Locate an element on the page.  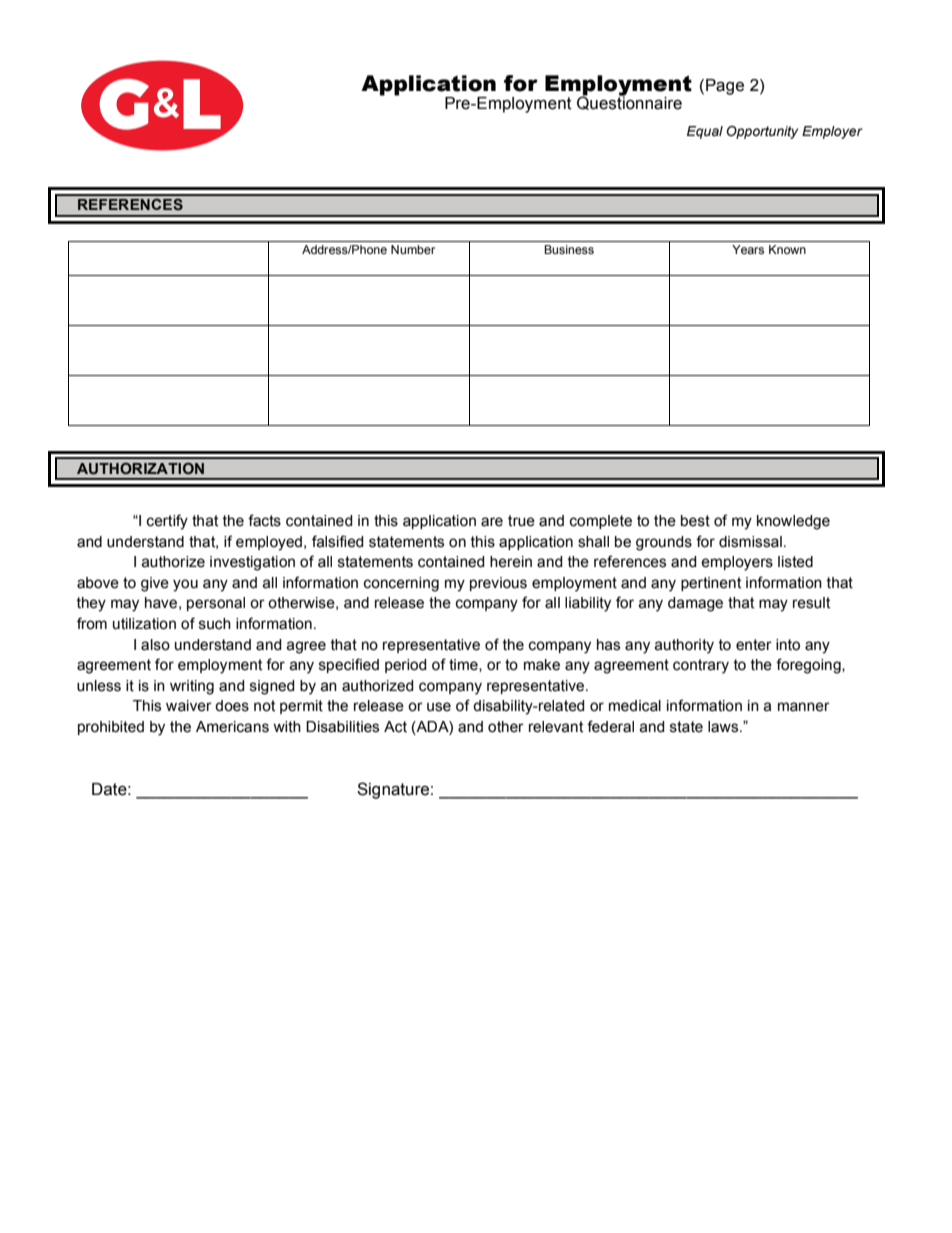
are is located at coordinates (492, 522).
